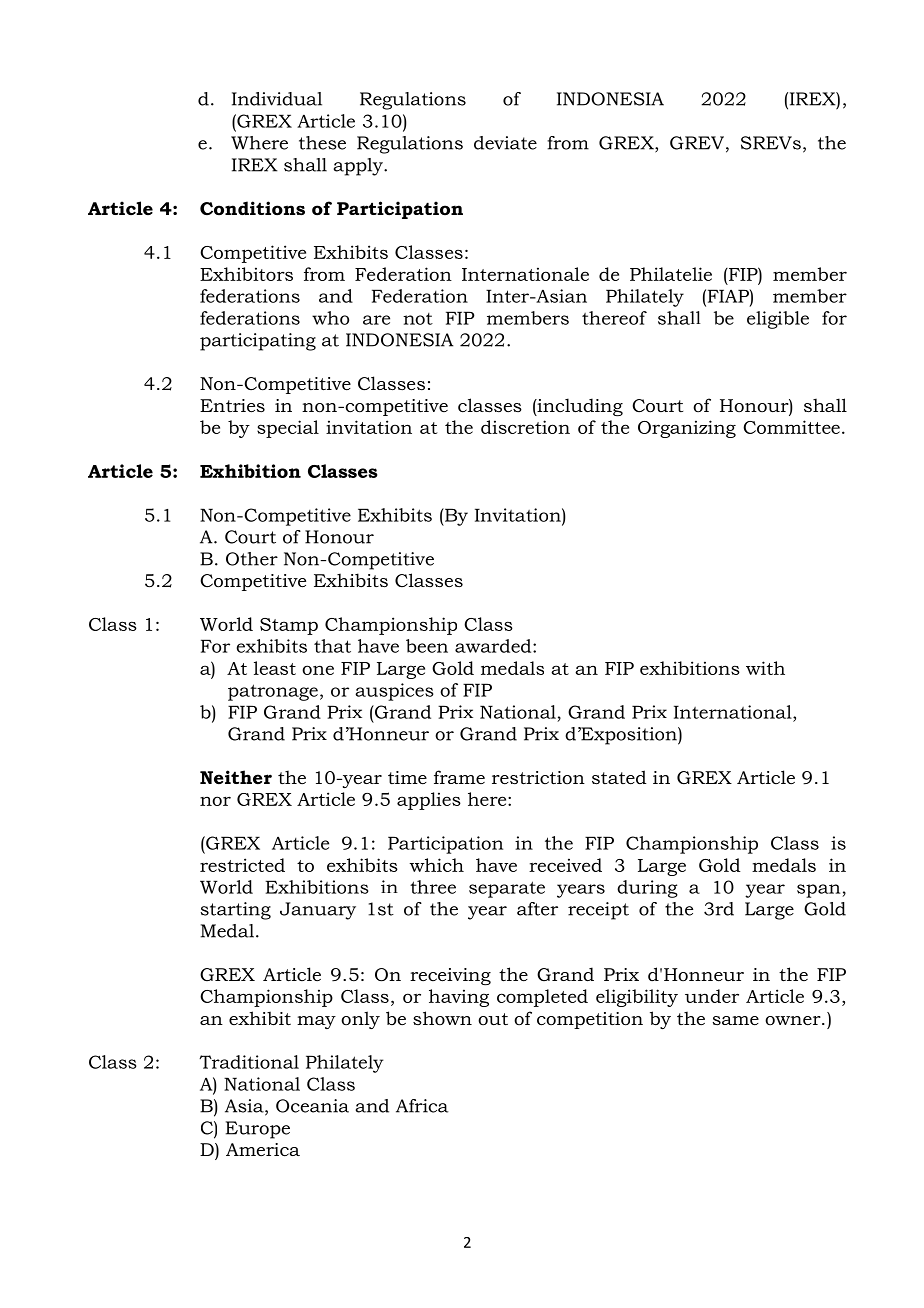  Describe the element at coordinates (505, 143) in the screenshot. I see `deviate` at that location.
